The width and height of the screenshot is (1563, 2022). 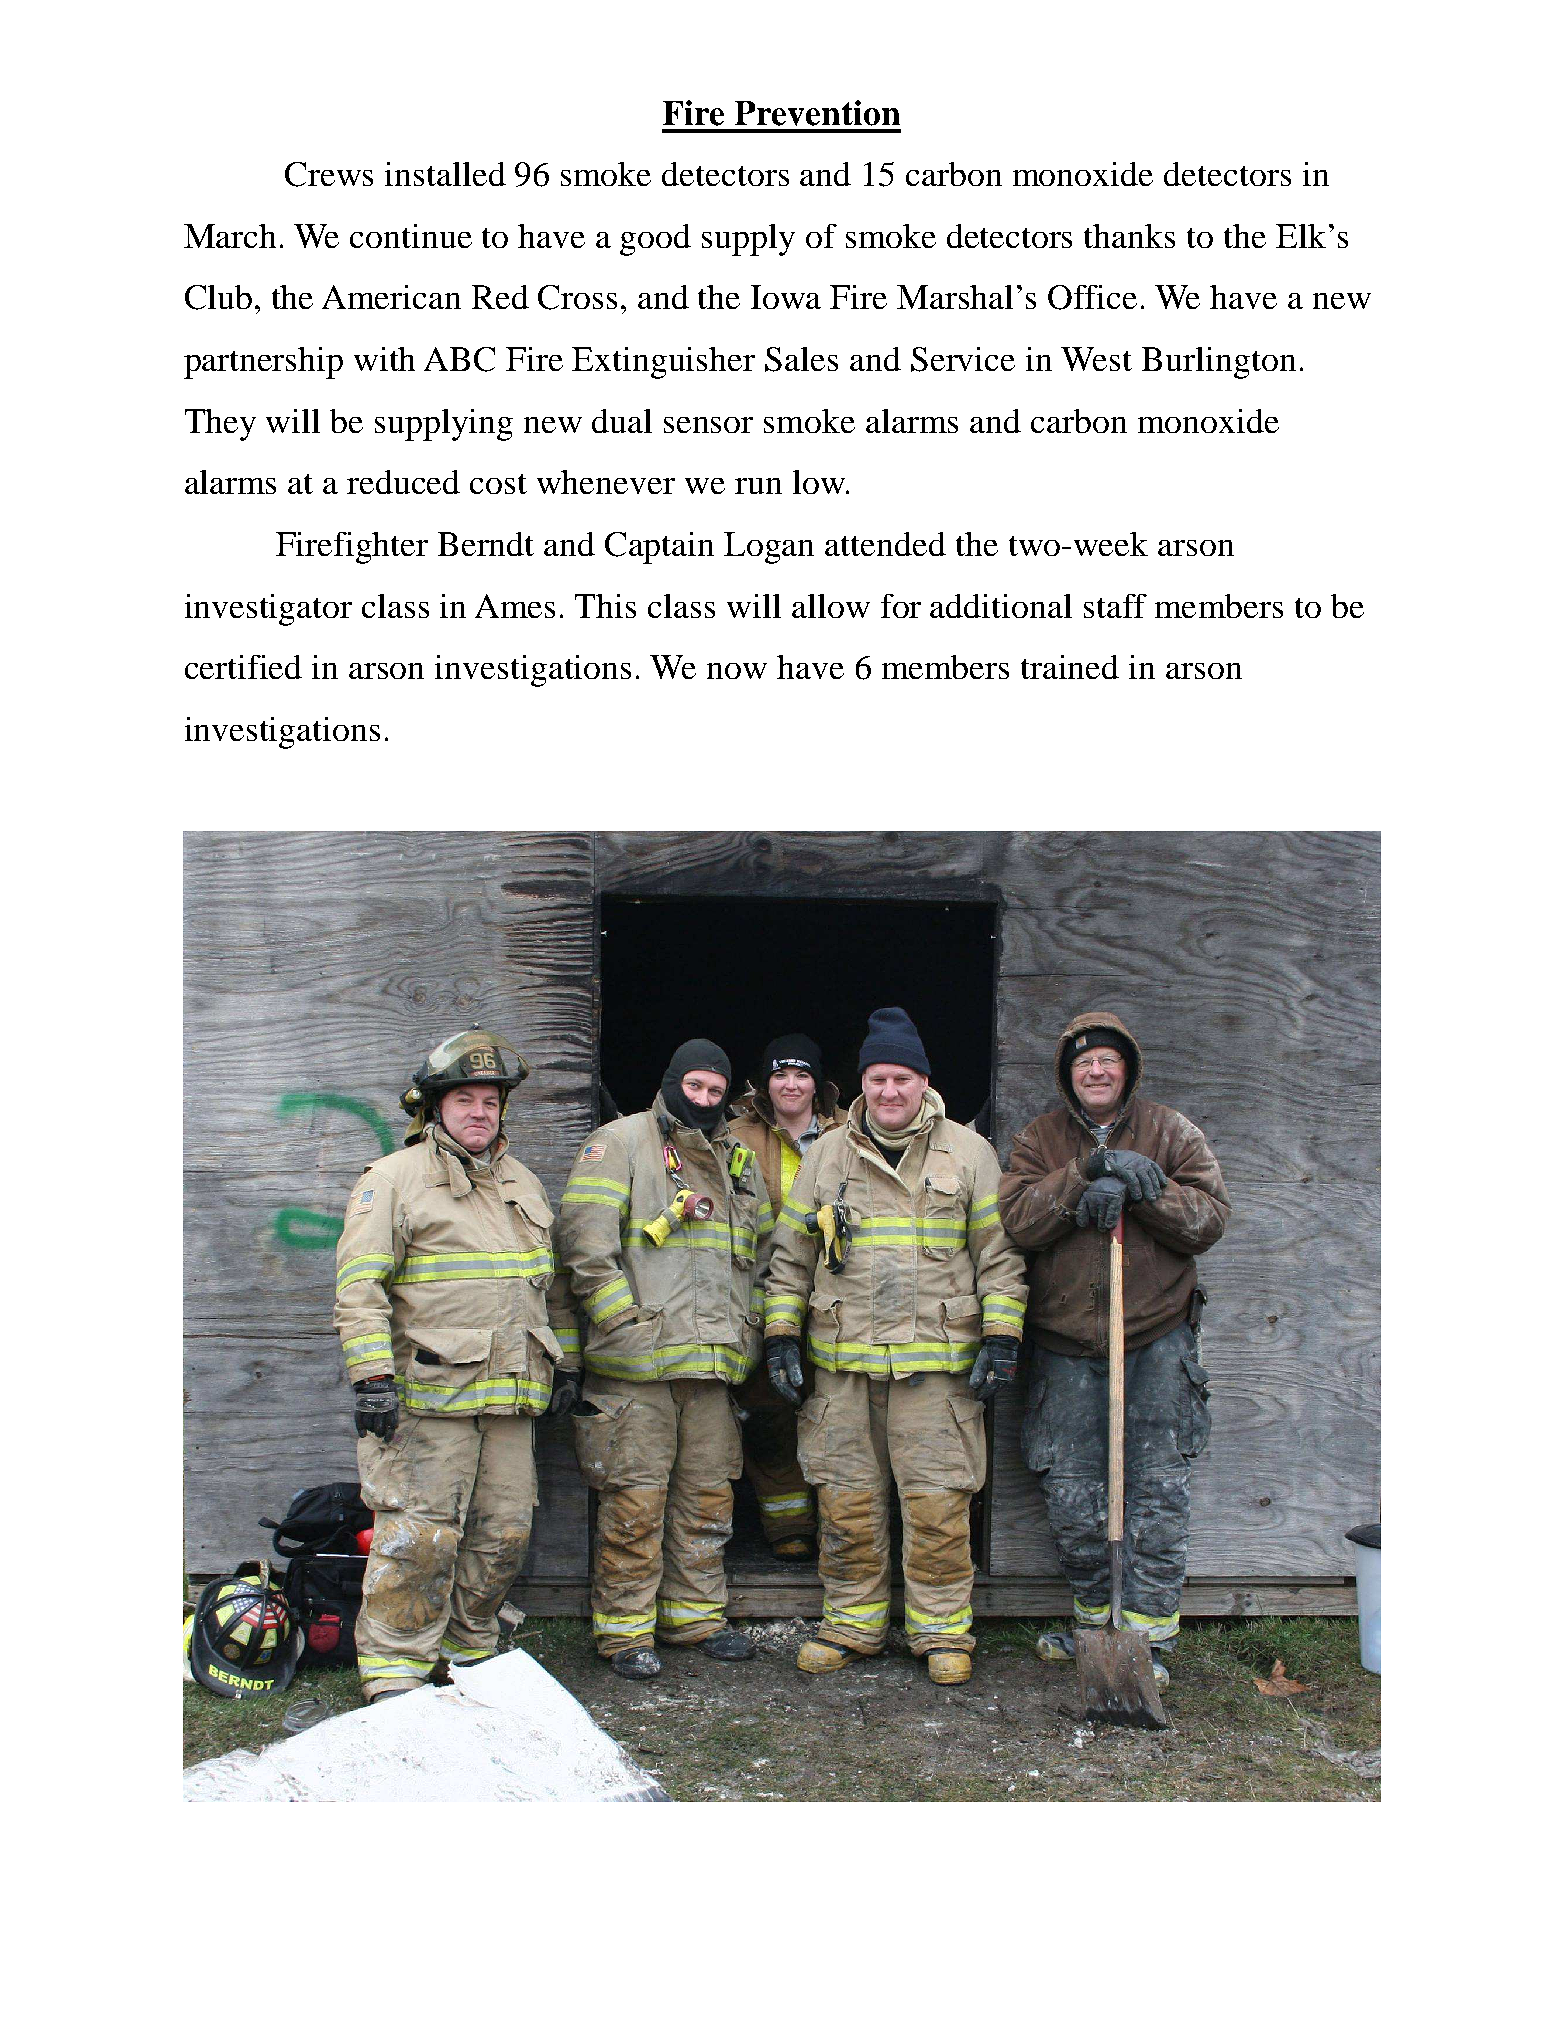 What do you see at coordinates (885, 544) in the screenshot?
I see `attended` at bounding box center [885, 544].
